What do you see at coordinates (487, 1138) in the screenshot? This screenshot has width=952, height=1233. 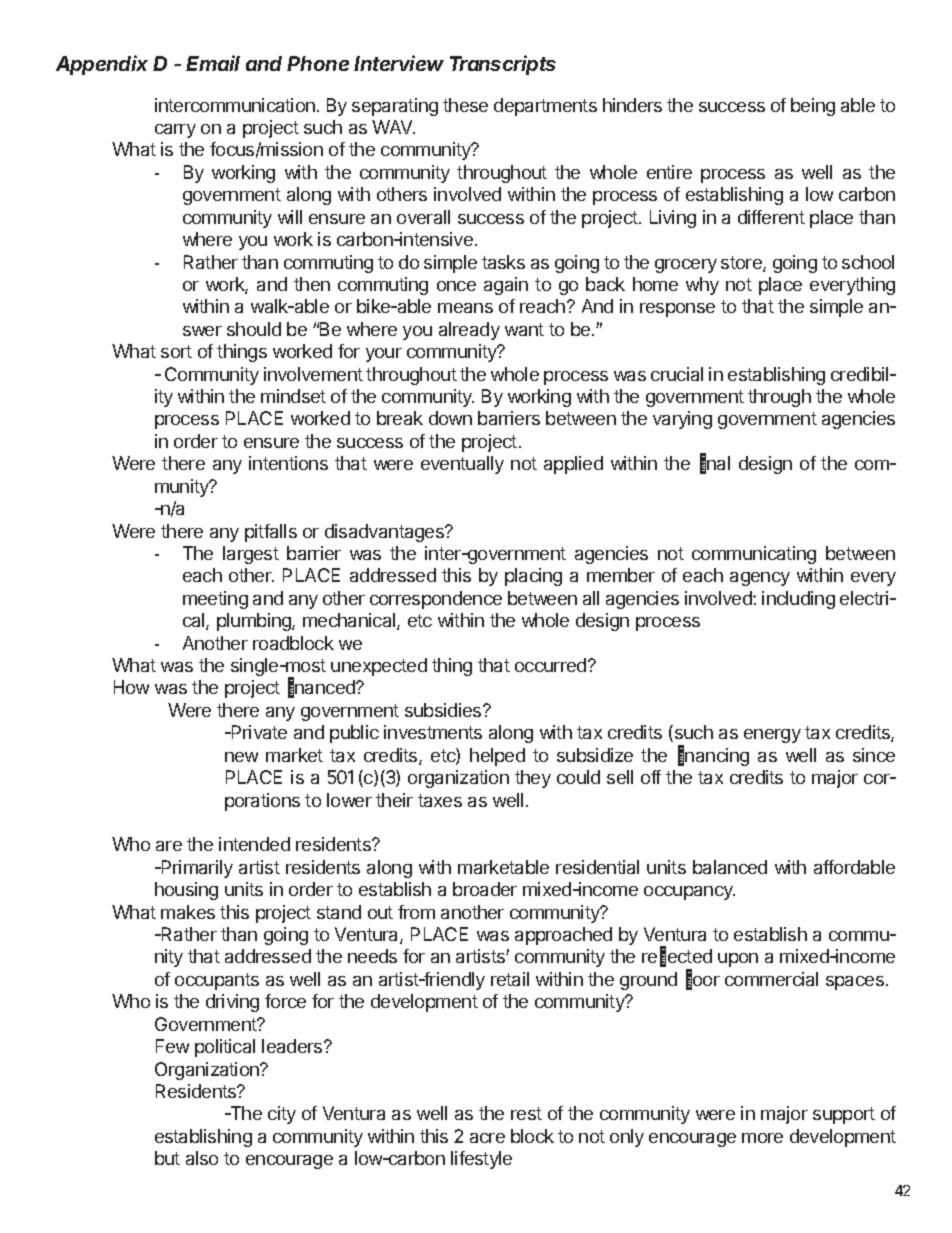 I see `acre` at bounding box center [487, 1138].
